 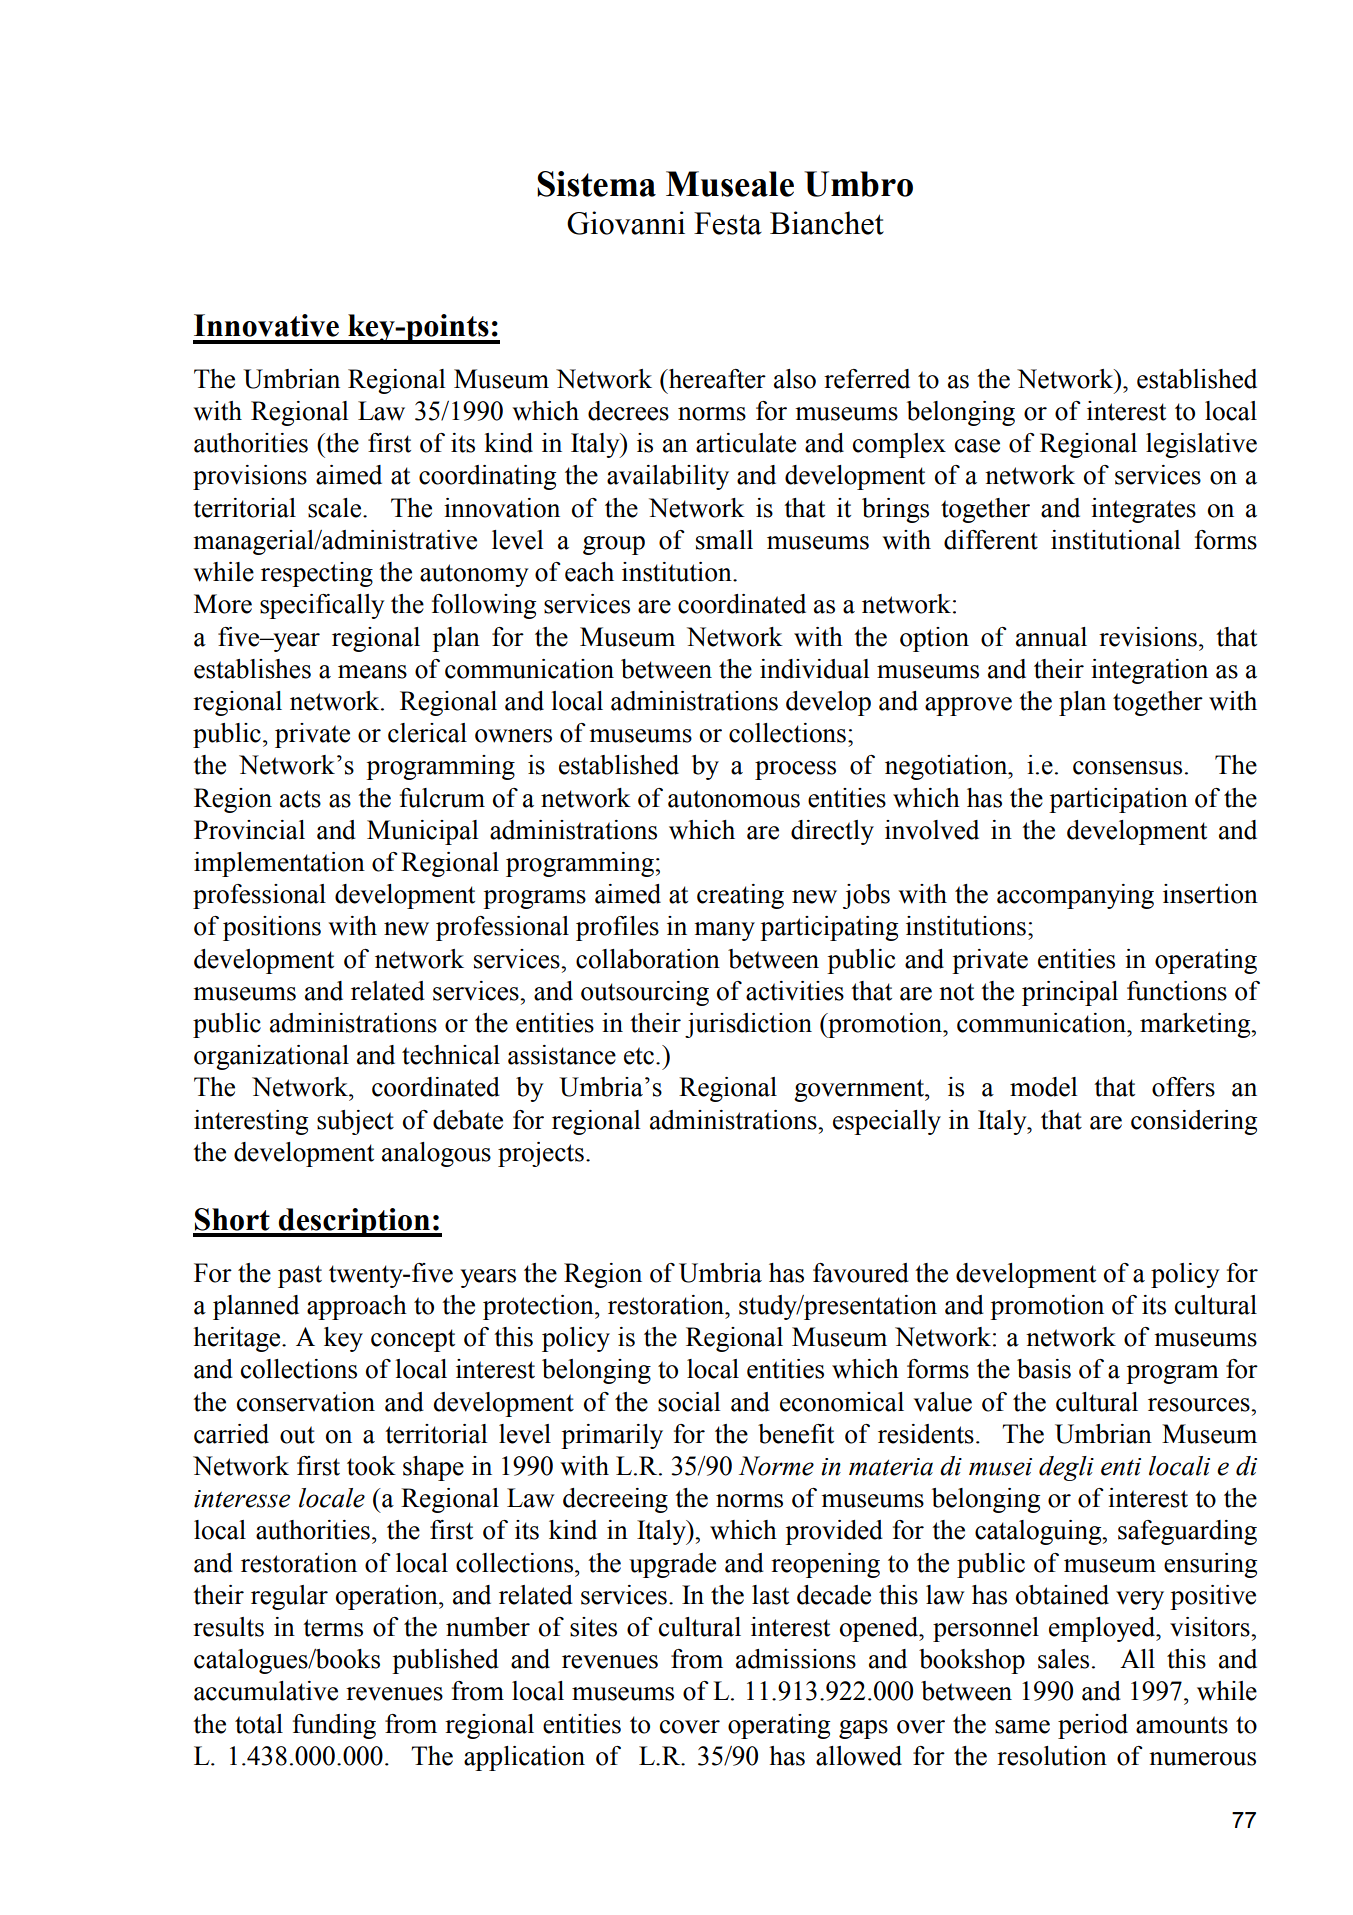 I want to click on small, so click(x=724, y=540).
